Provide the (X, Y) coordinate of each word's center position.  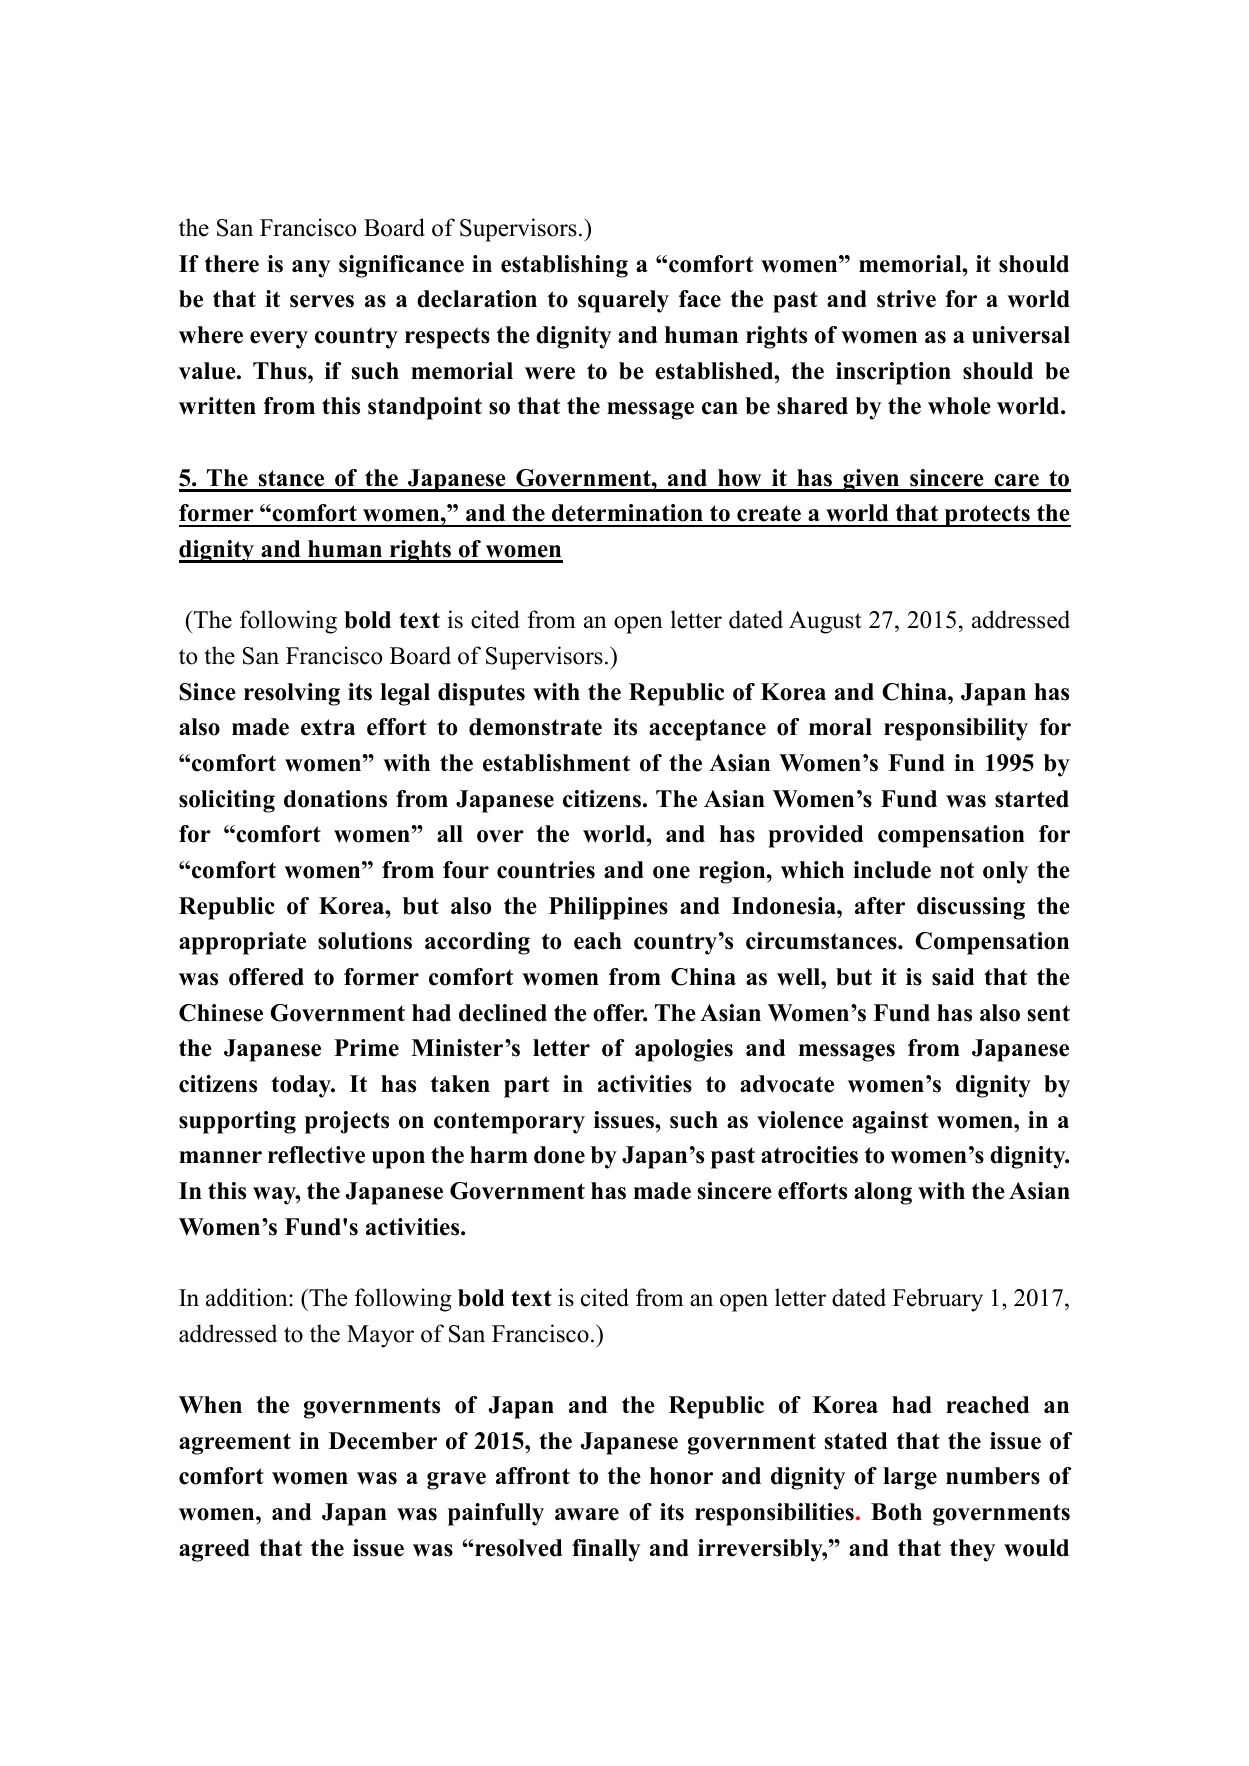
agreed (214, 1550)
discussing (971, 908)
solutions (365, 941)
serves (322, 301)
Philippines (608, 908)
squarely (623, 301)
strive (906, 299)
